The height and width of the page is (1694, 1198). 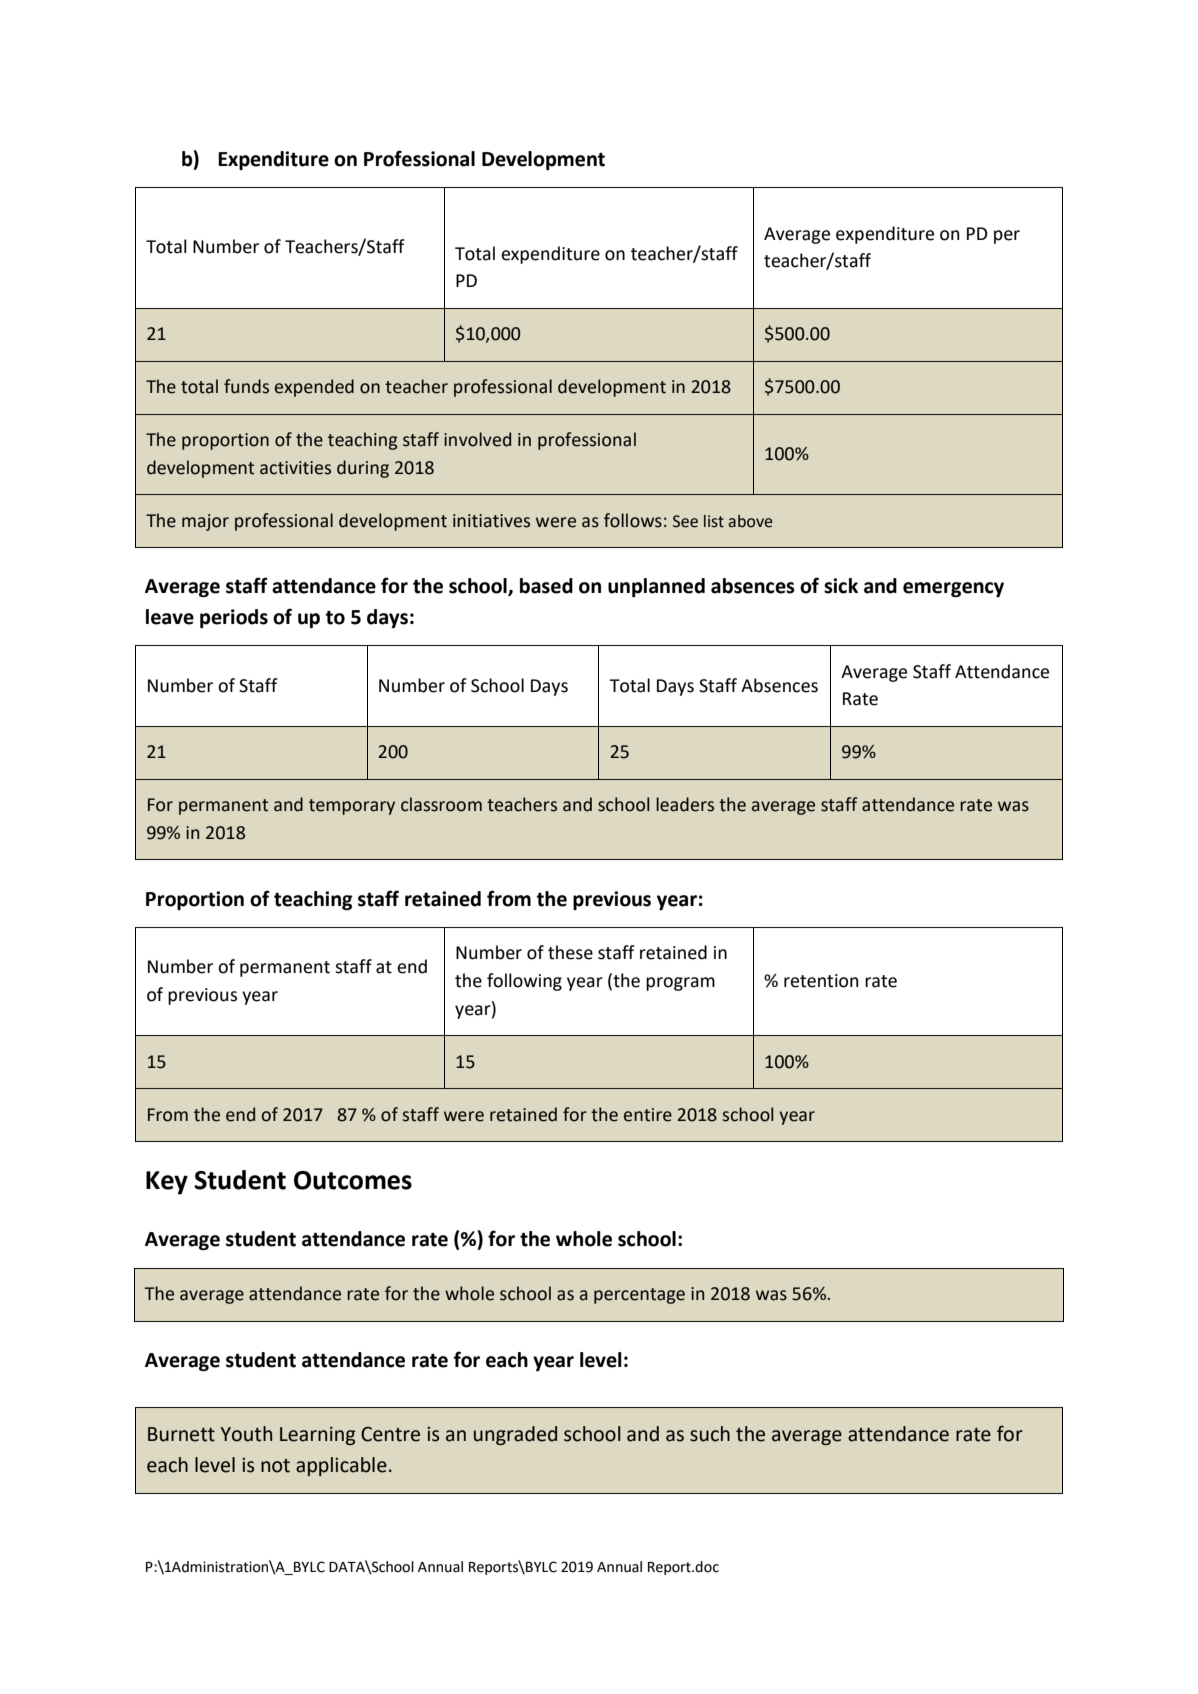 What do you see at coordinates (352, 807) in the page?
I see `temporary` at bounding box center [352, 807].
